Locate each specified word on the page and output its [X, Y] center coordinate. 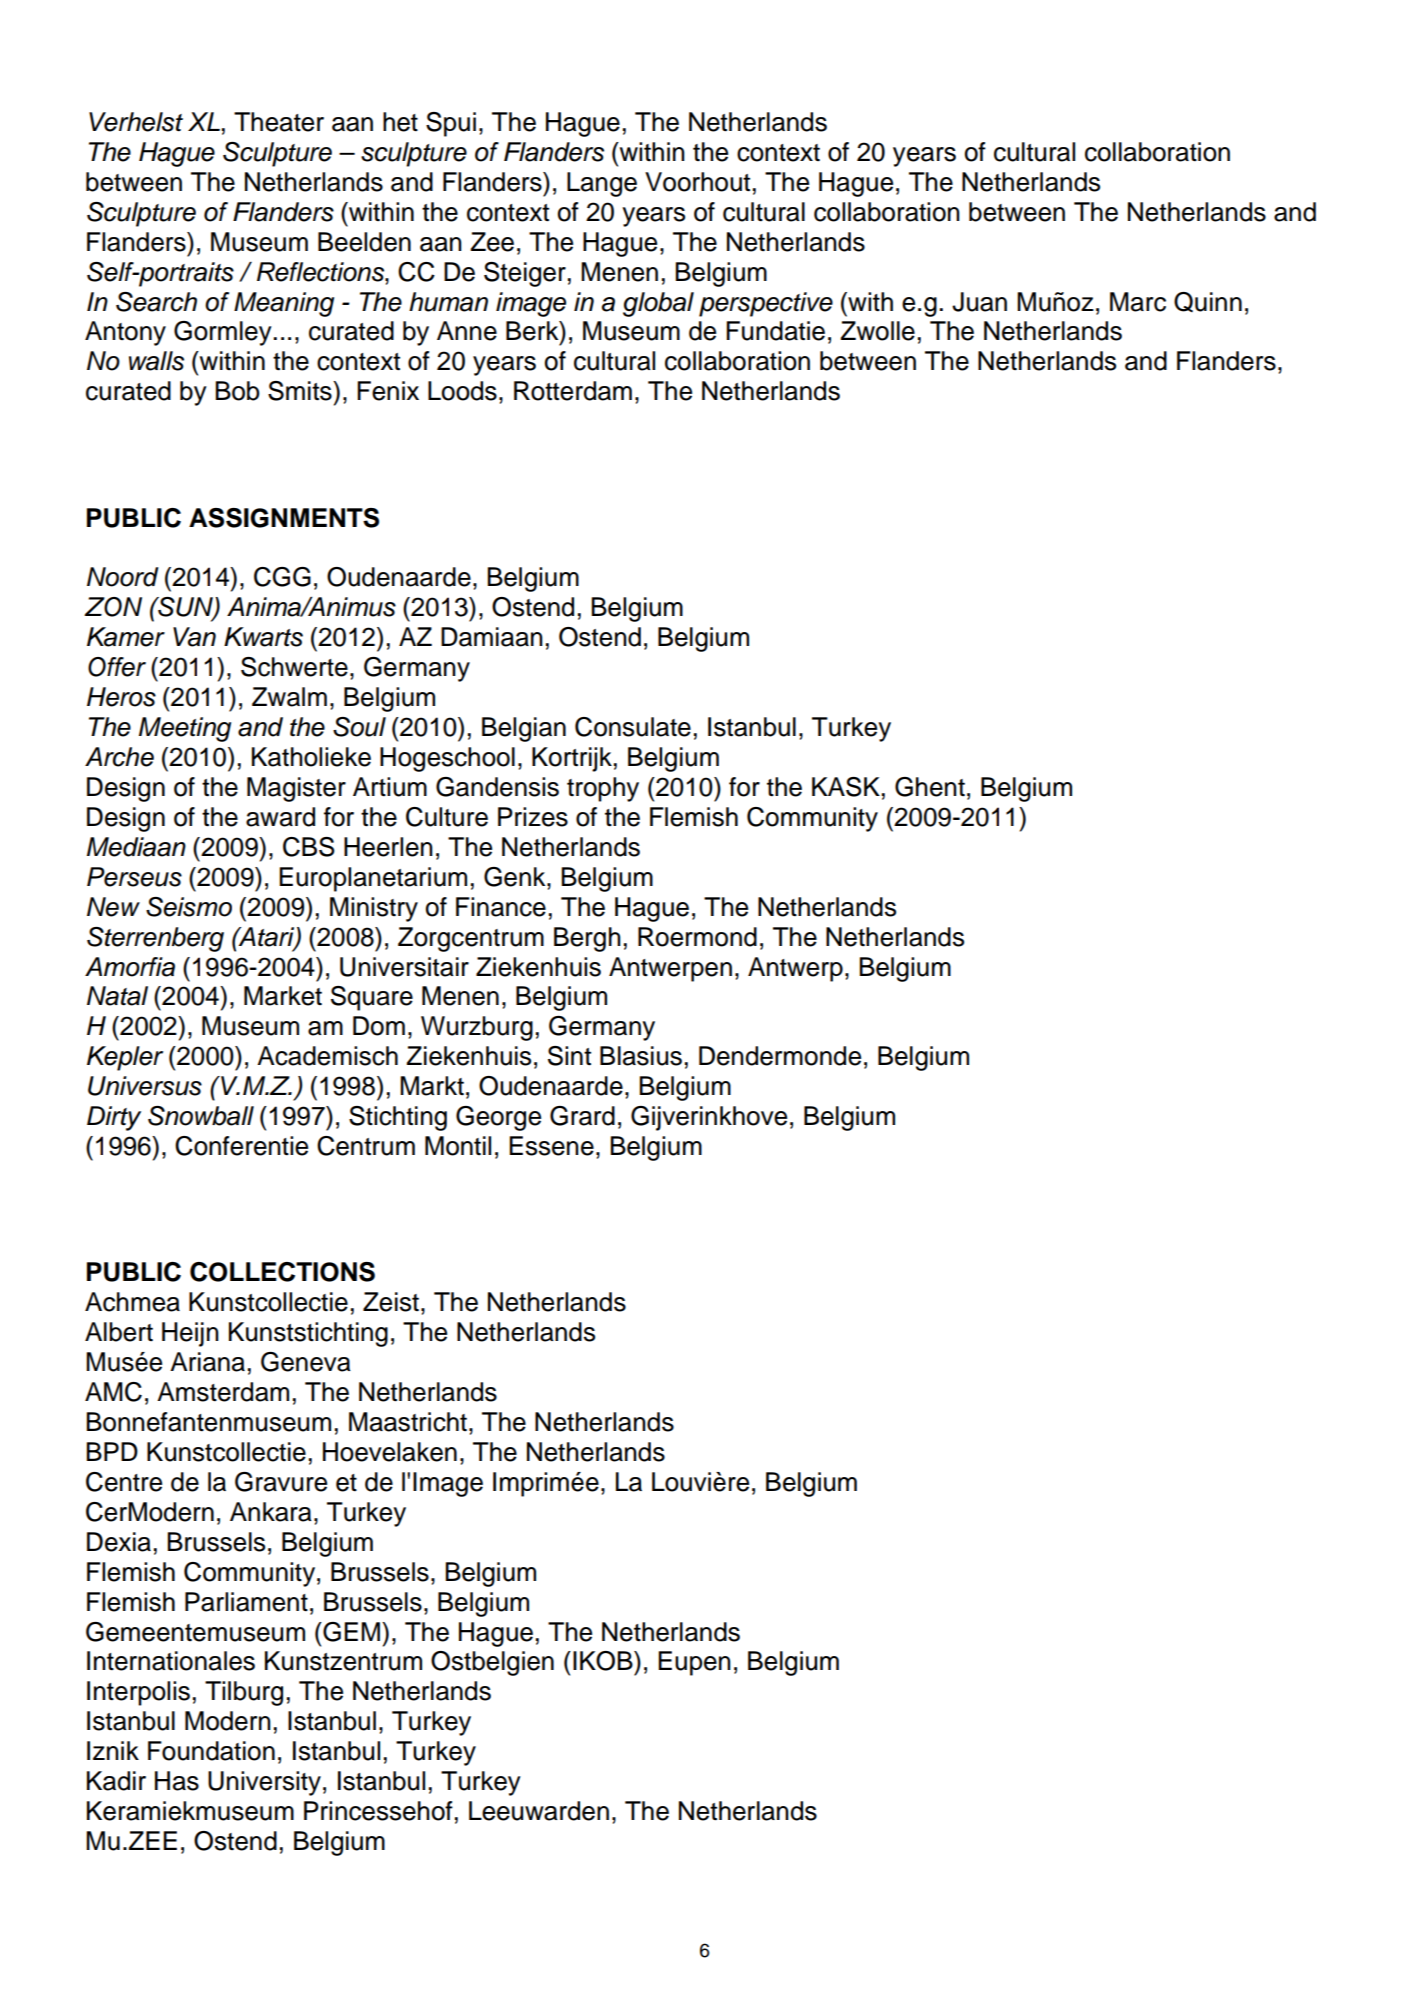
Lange [602, 184]
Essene [551, 1146]
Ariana [207, 1362]
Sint [569, 1056]
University [264, 1783]
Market [283, 996]
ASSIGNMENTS [284, 518]
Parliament [246, 1602]
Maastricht [408, 1422]
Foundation [211, 1751]
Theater [279, 122]
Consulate [633, 727]
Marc [1138, 302]
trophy [603, 789]
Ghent [930, 787]
